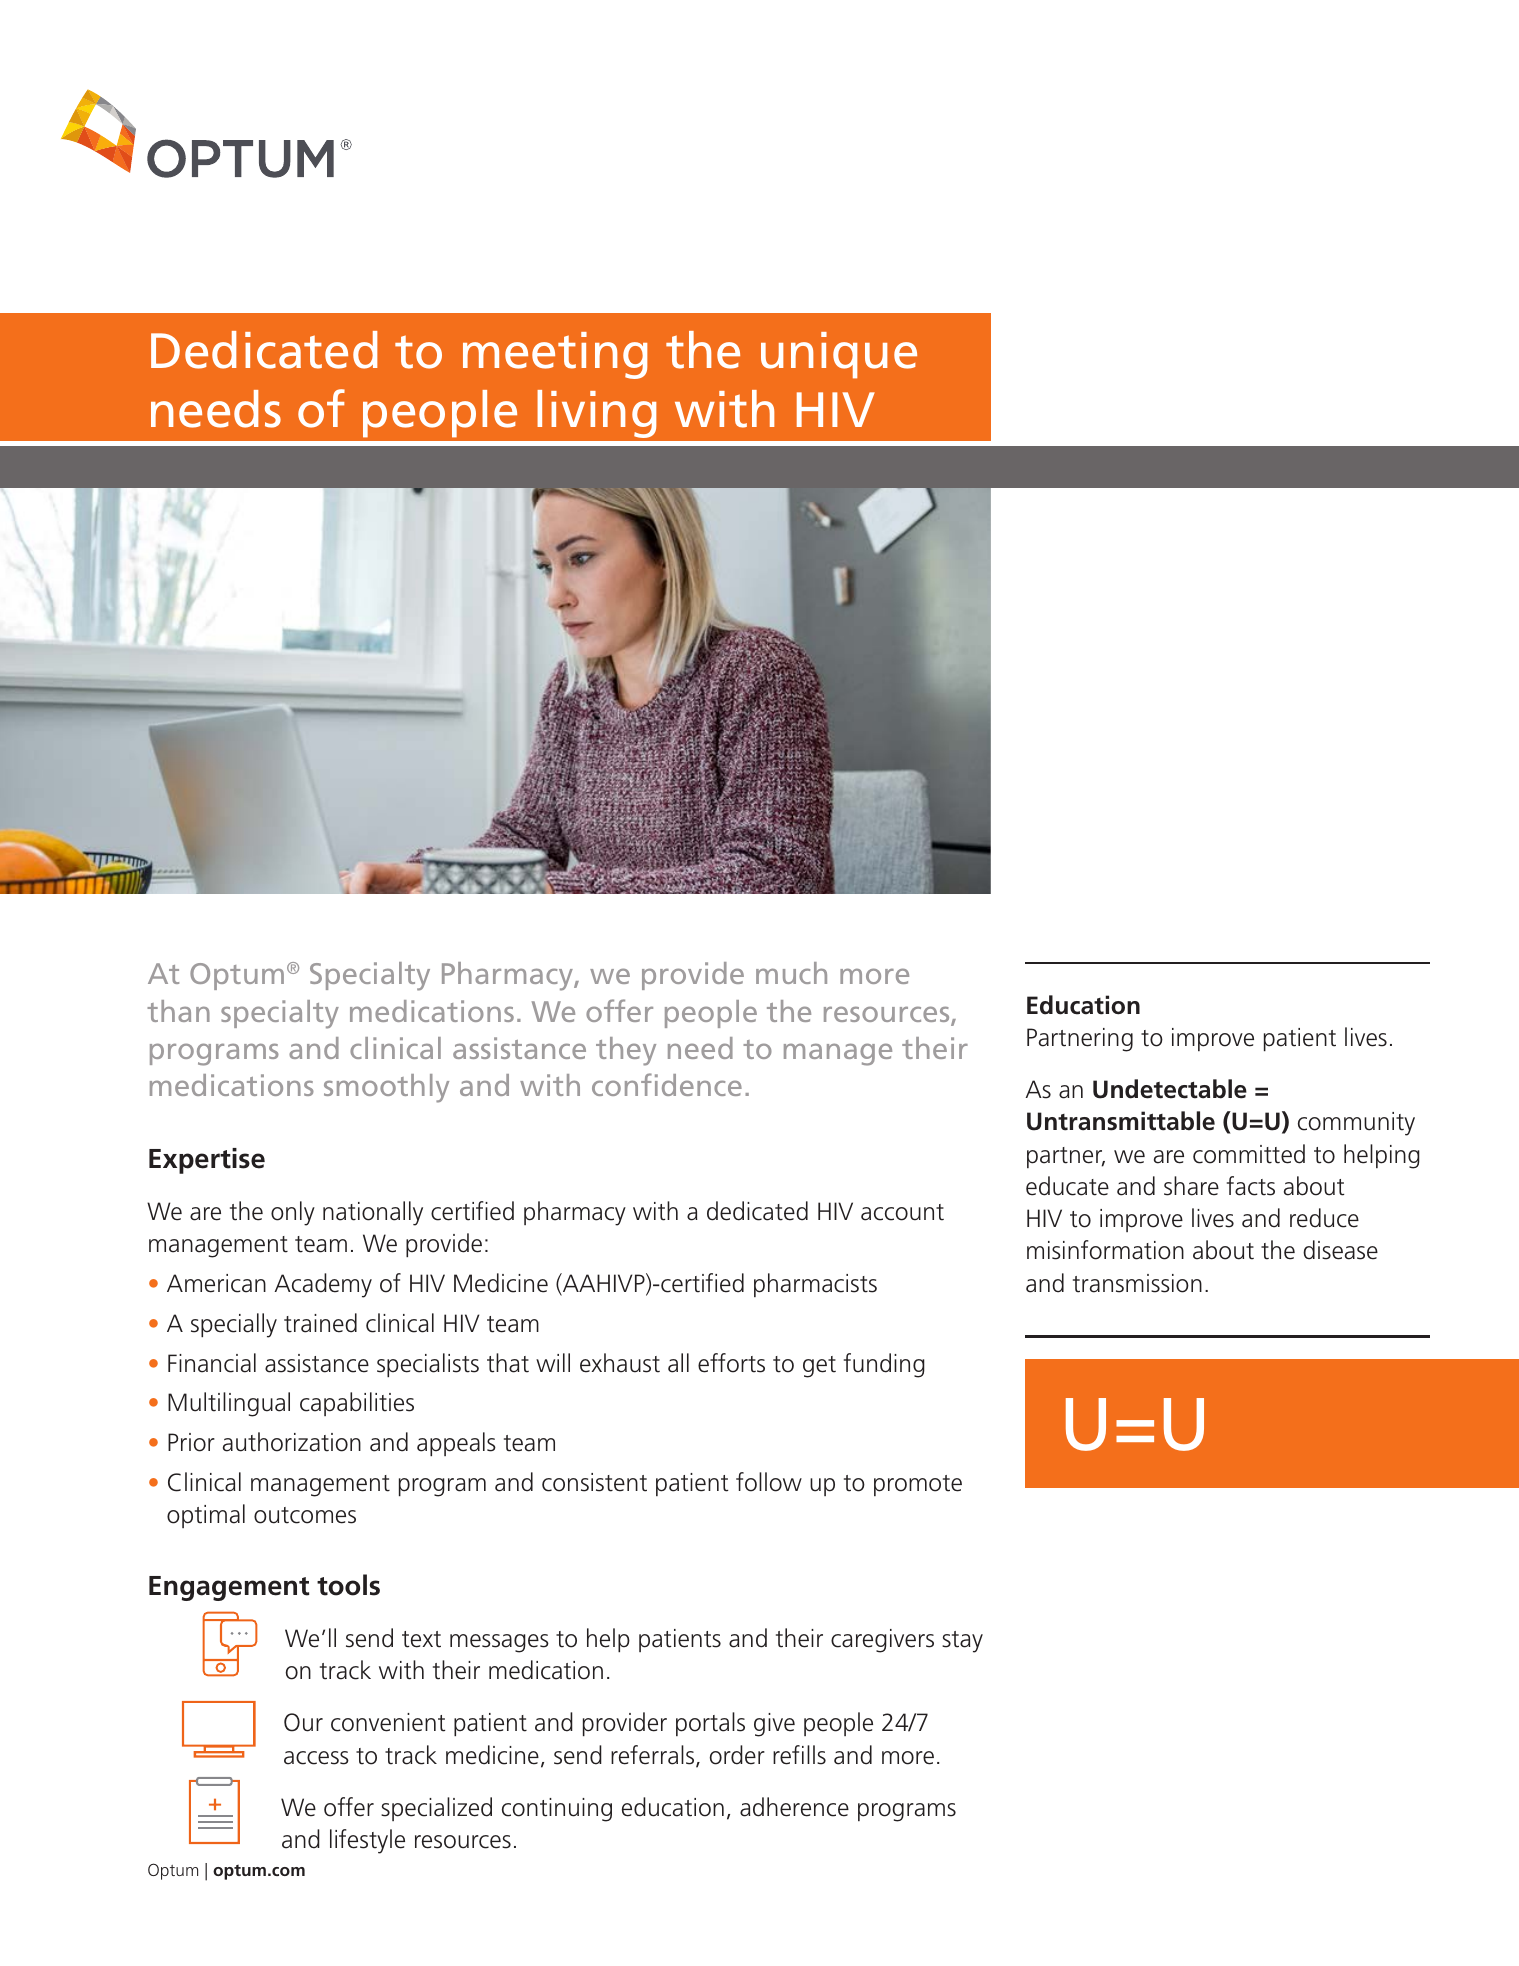 The height and width of the screenshot is (1966, 1519). I want to click on stay, so click(962, 1642).
